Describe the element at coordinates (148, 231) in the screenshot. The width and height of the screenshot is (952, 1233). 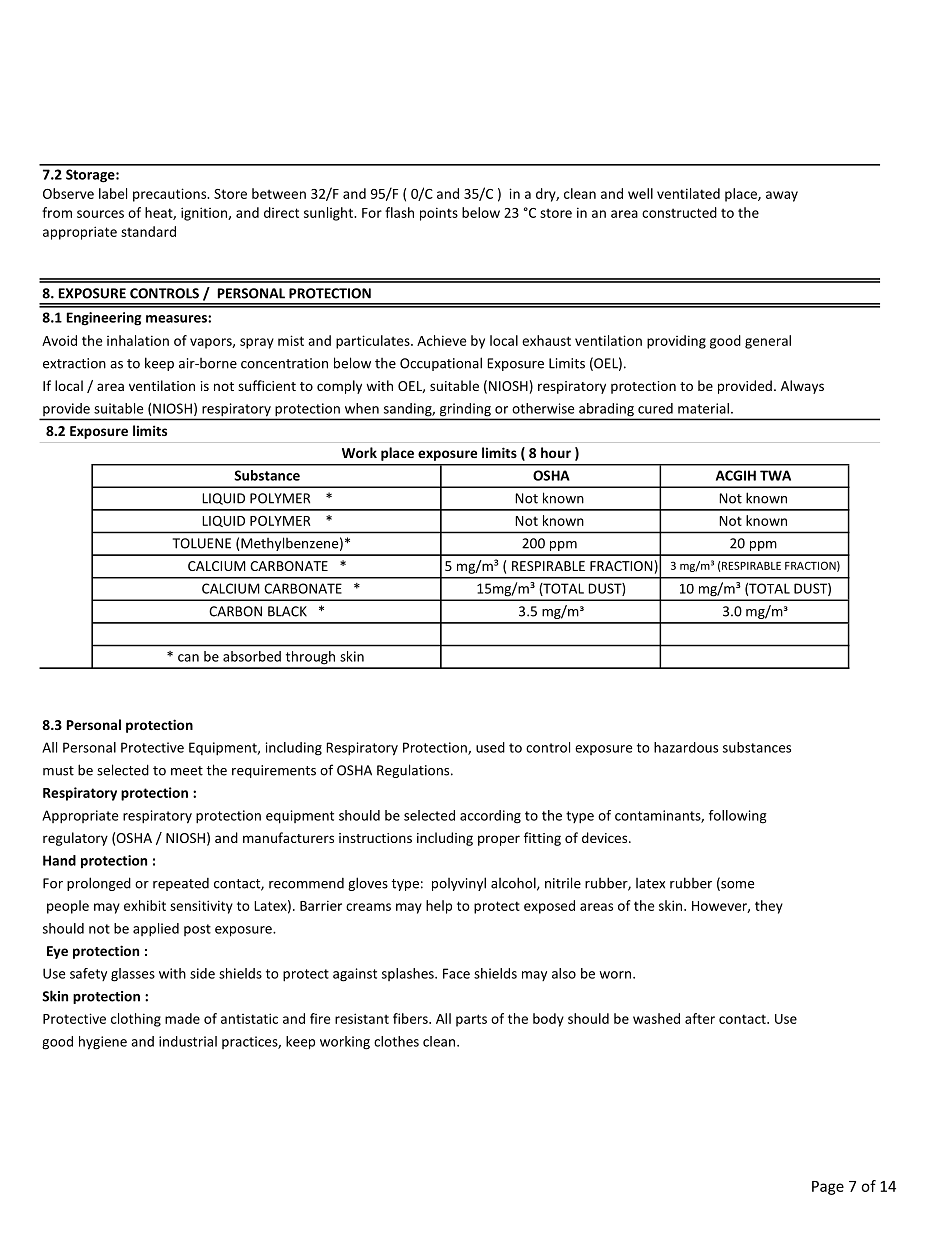
I see `standard` at that location.
